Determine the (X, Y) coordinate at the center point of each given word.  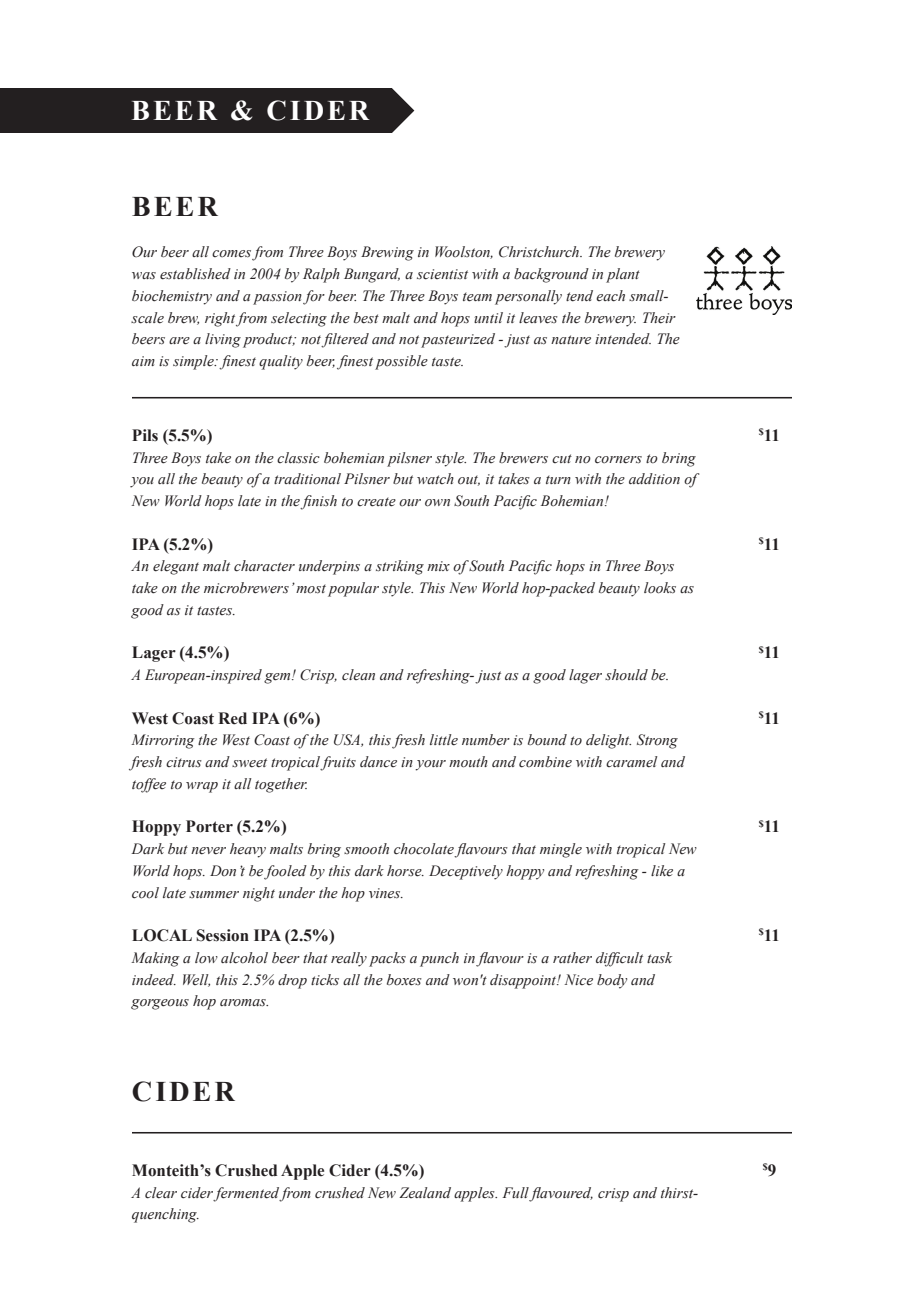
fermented (246, 1194)
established (195, 274)
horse (405, 871)
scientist (442, 274)
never (208, 851)
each (610, 296)
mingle (561, 850)
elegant (176, 567)
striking (400, 567)
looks (660, 588)
